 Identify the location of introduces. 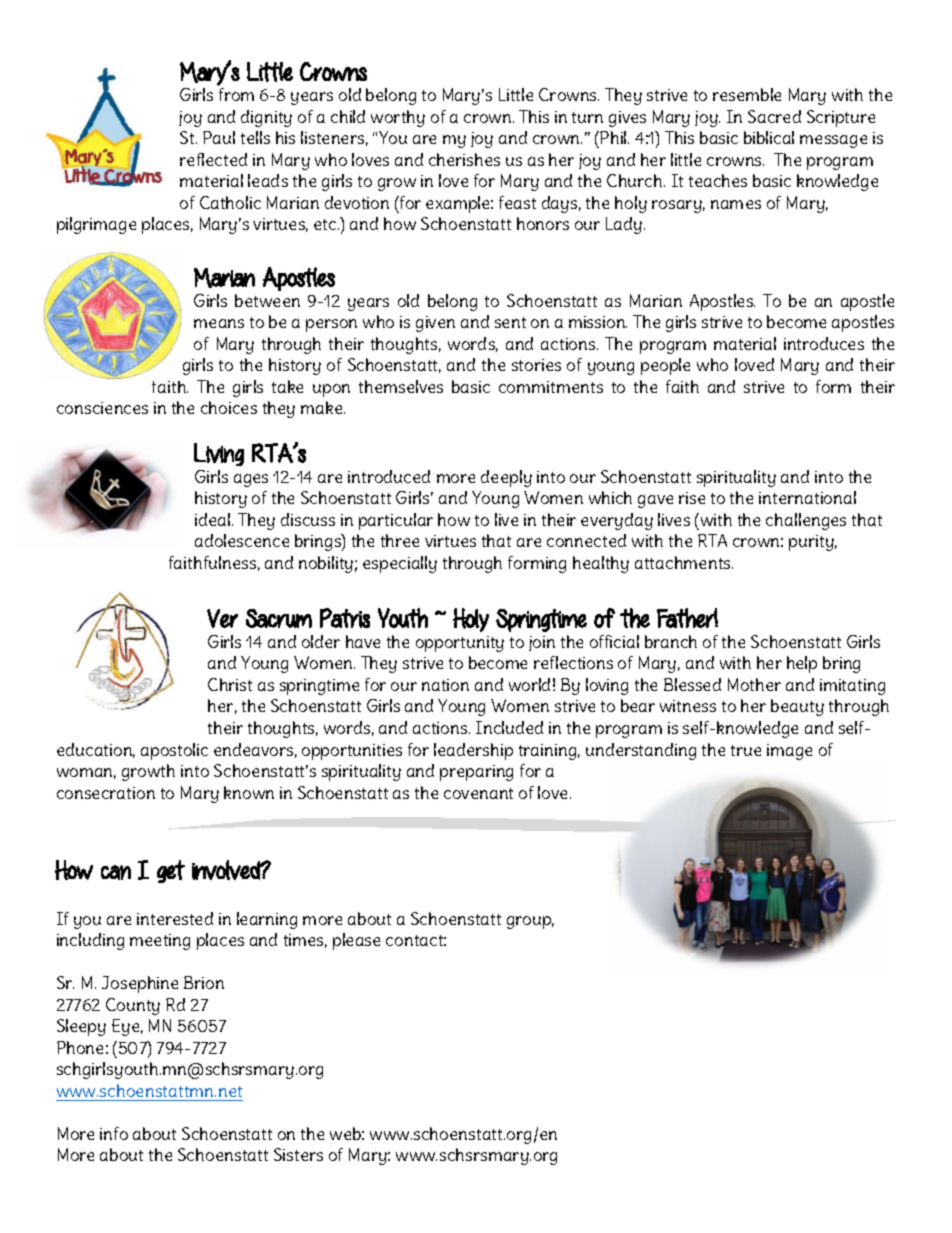
(824, 343).
